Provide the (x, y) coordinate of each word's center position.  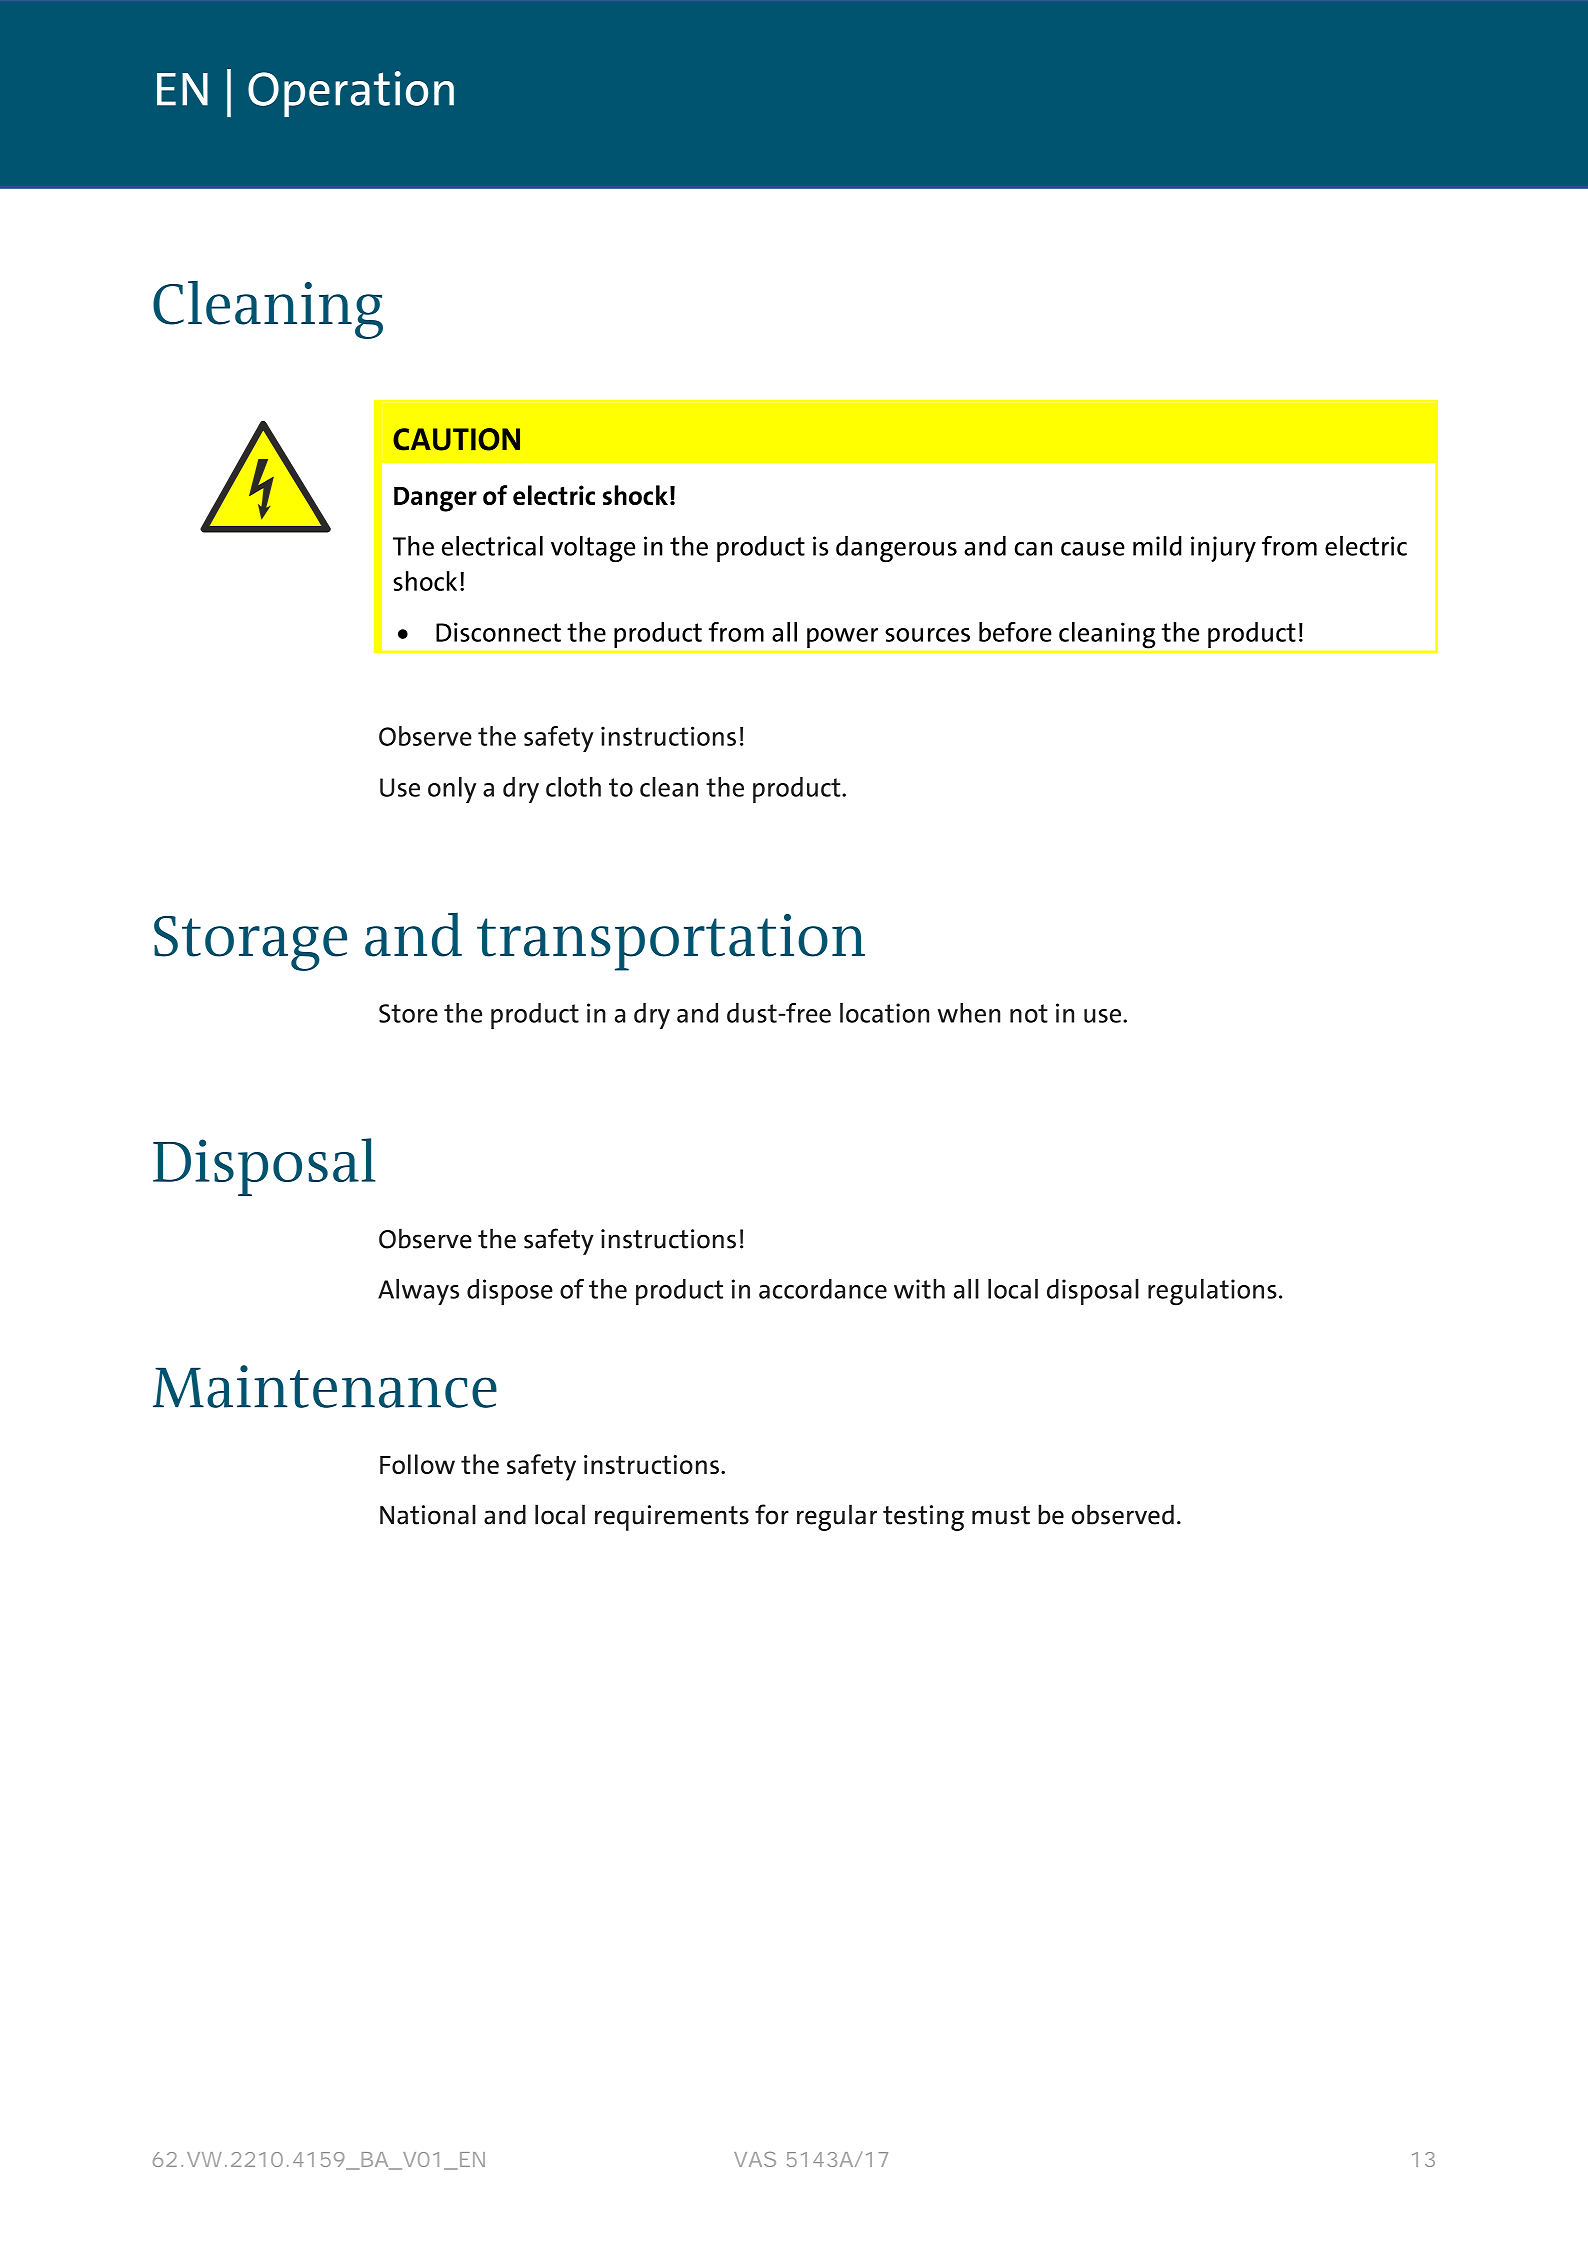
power (842, 638)
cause (1093, 549)
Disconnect (498, 632)
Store (408, 1013)
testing (923, 1518)
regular (837, 1517)
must (1001, 1515)
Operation (351, 94)
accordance (823, 1289)
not (1029, 1013)
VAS (755, 2159)
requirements (672, 1518)
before (1015, 632)
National (428, 1514)
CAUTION (456, 439)
